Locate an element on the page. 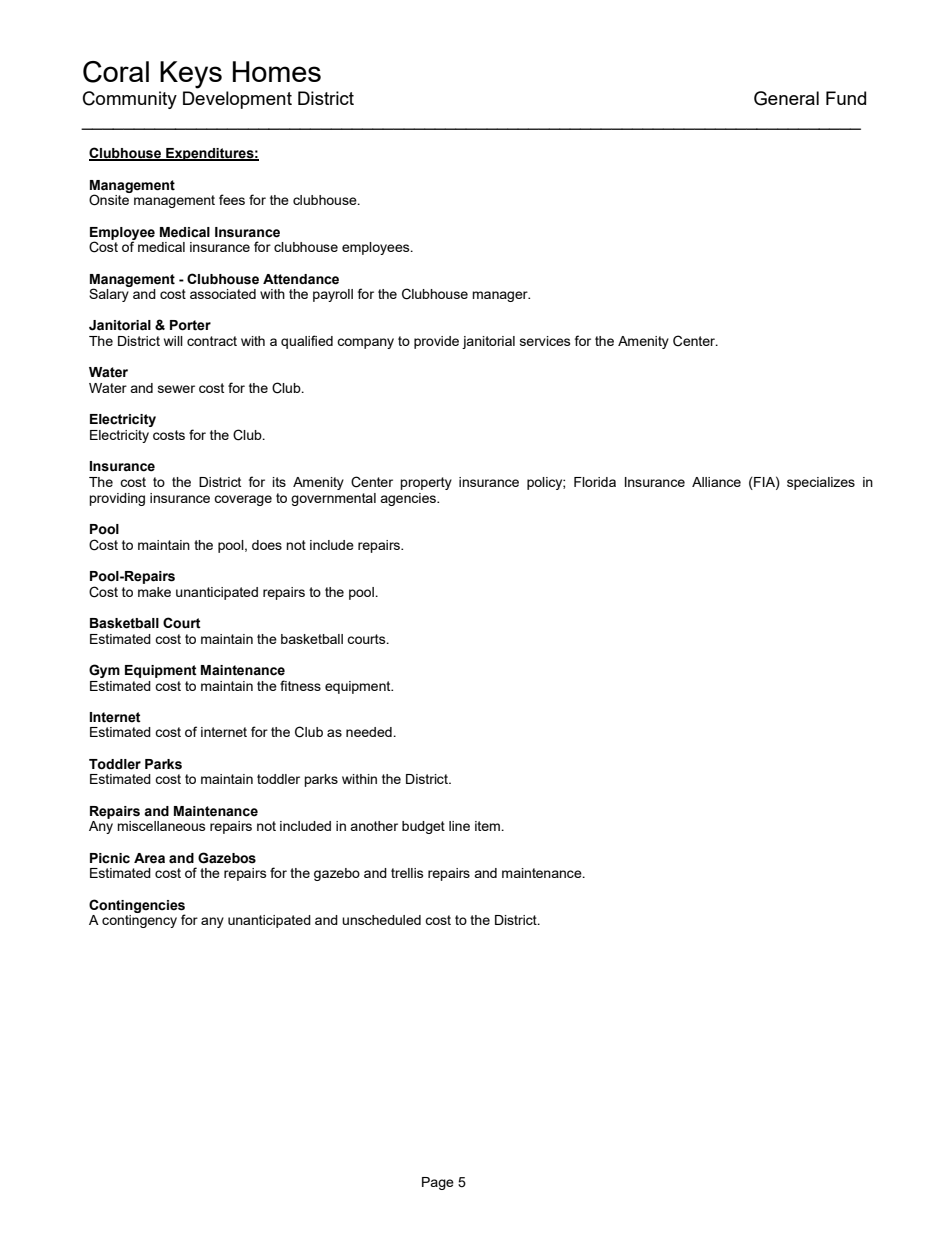 The height and width of the page is (1233, 952). Alliance is located at coordinates (716, 482).
